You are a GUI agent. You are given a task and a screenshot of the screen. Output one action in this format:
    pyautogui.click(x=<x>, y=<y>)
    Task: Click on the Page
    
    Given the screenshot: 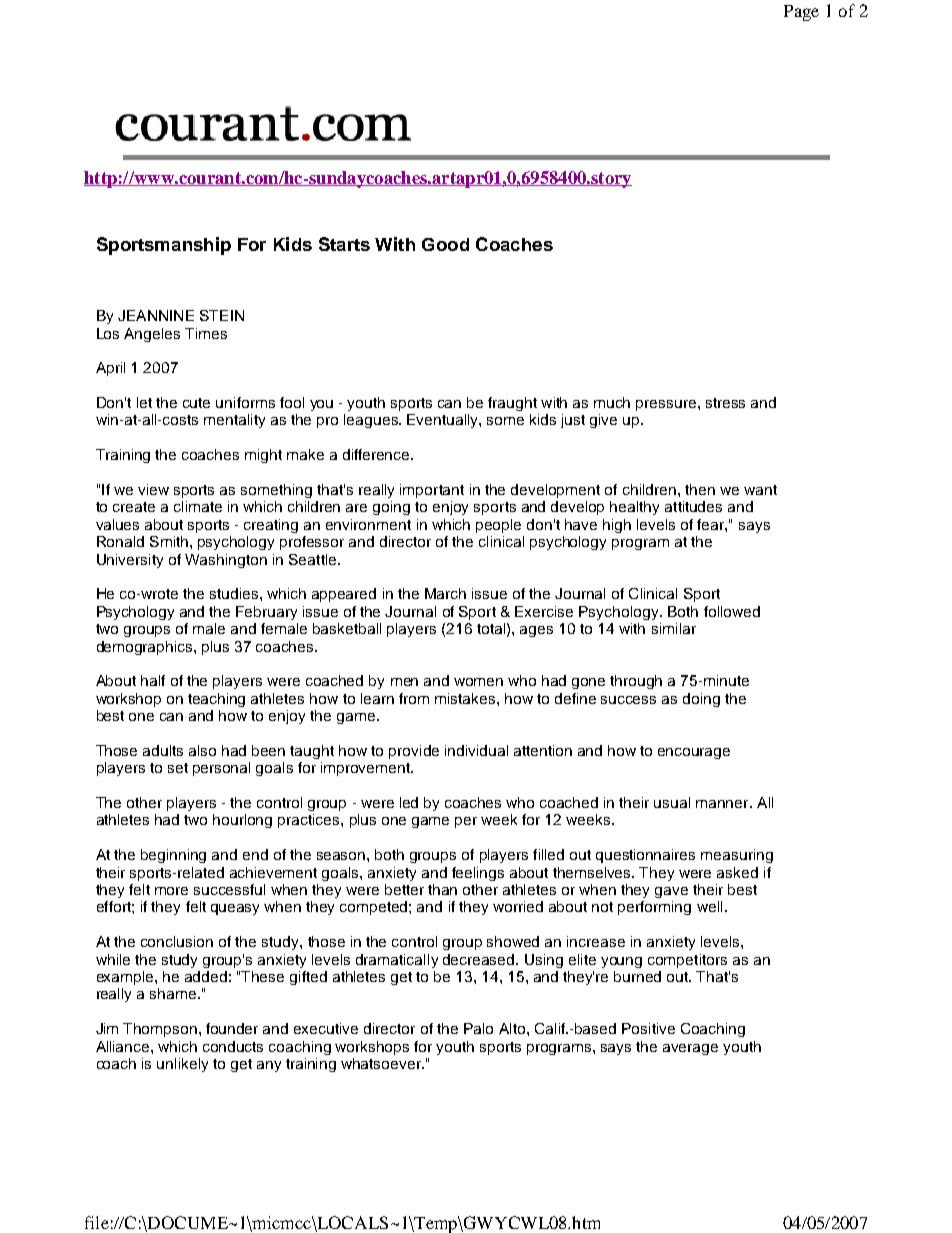 What is the action you would take?
    pyautogui.click(x=801, y=13)
